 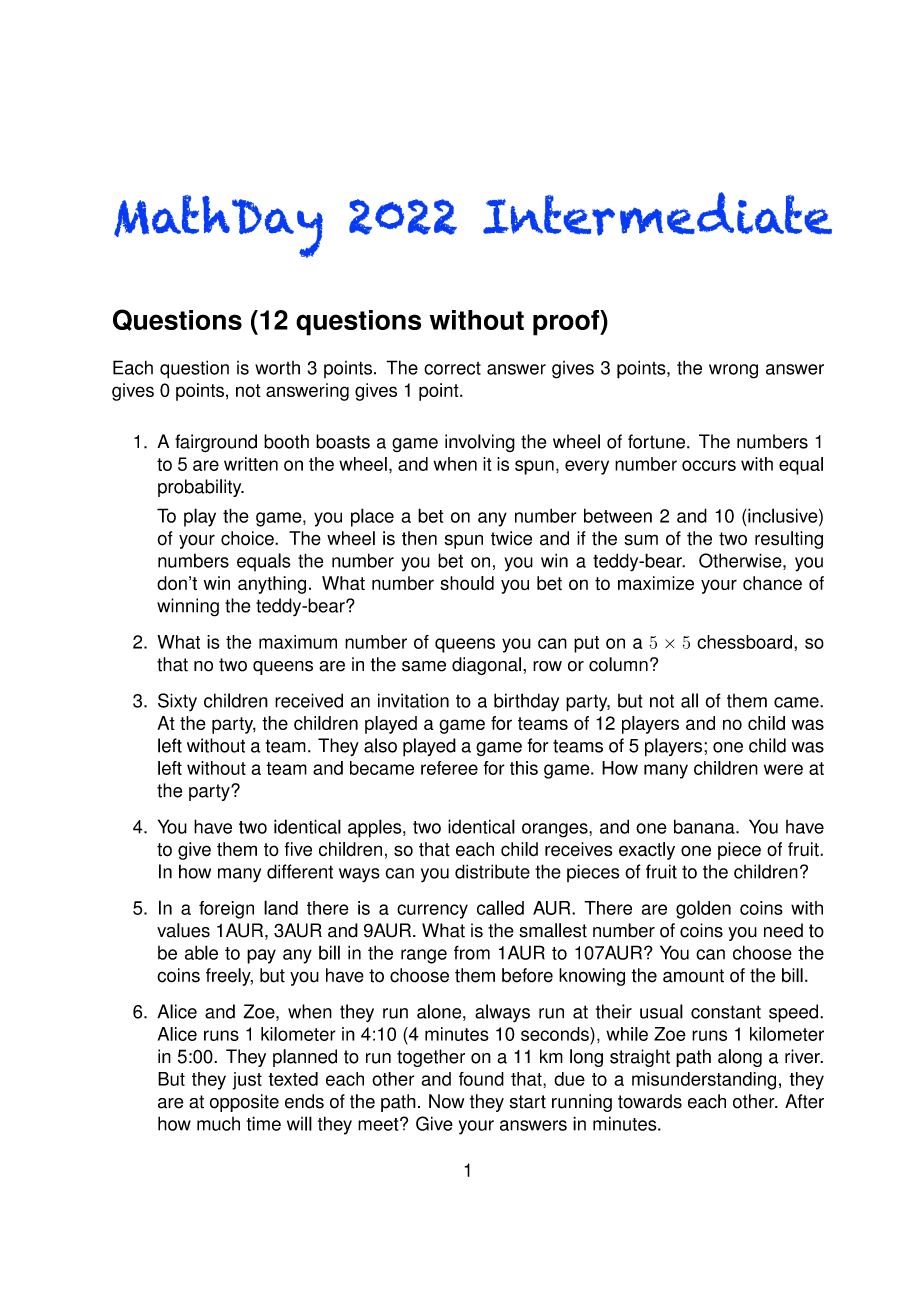 What do you see at coordinates (486, 666) in the image?
I see `diagonal` at bounding box center [486, 666].
